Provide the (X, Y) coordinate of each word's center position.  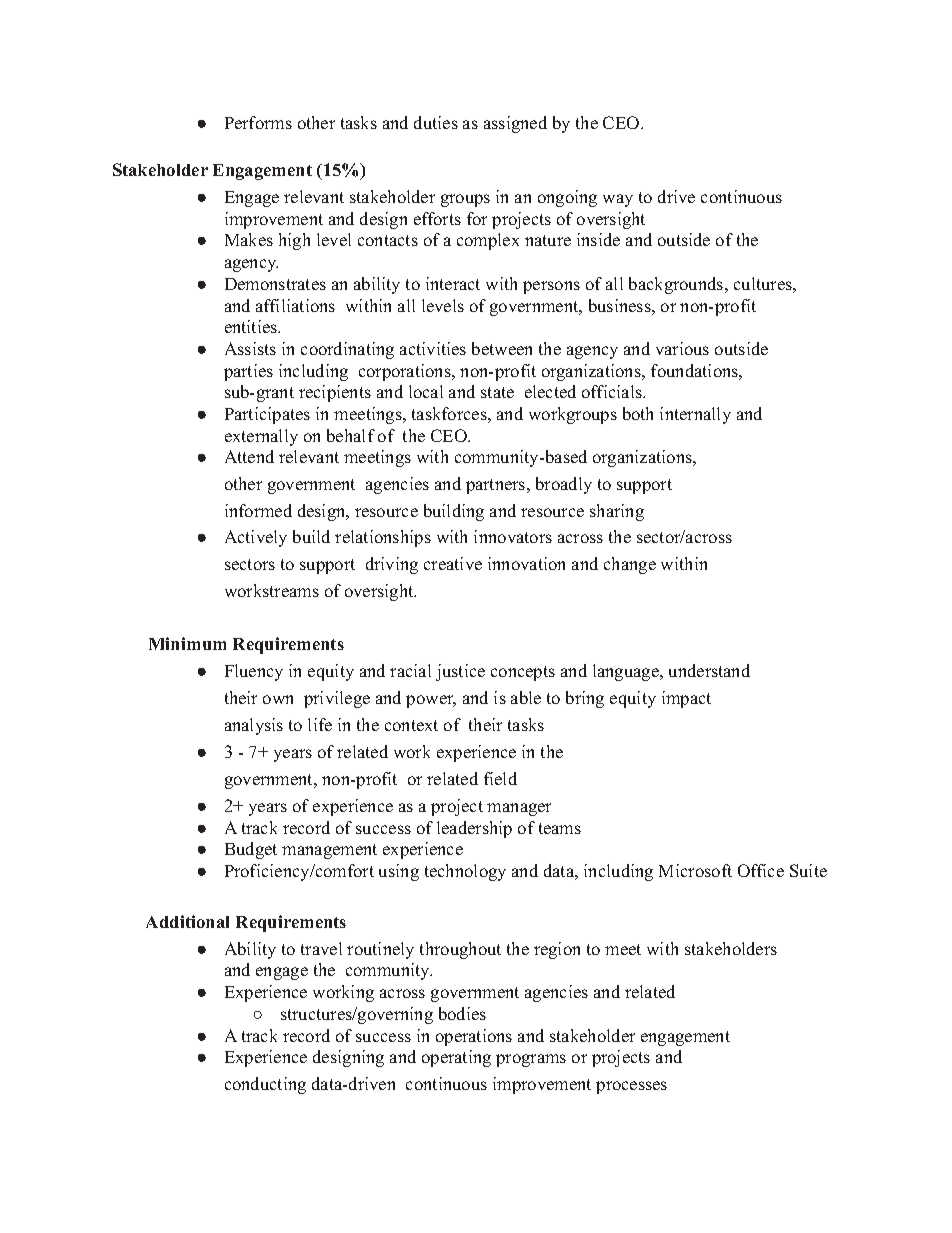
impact (686, 699)
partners (497, 486)
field (500, 778)
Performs (258, 122)
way (618, 200)
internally (695, 415)
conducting (265, 1085)
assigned (515, 124)
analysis (254, 726)
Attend (249, 456)
